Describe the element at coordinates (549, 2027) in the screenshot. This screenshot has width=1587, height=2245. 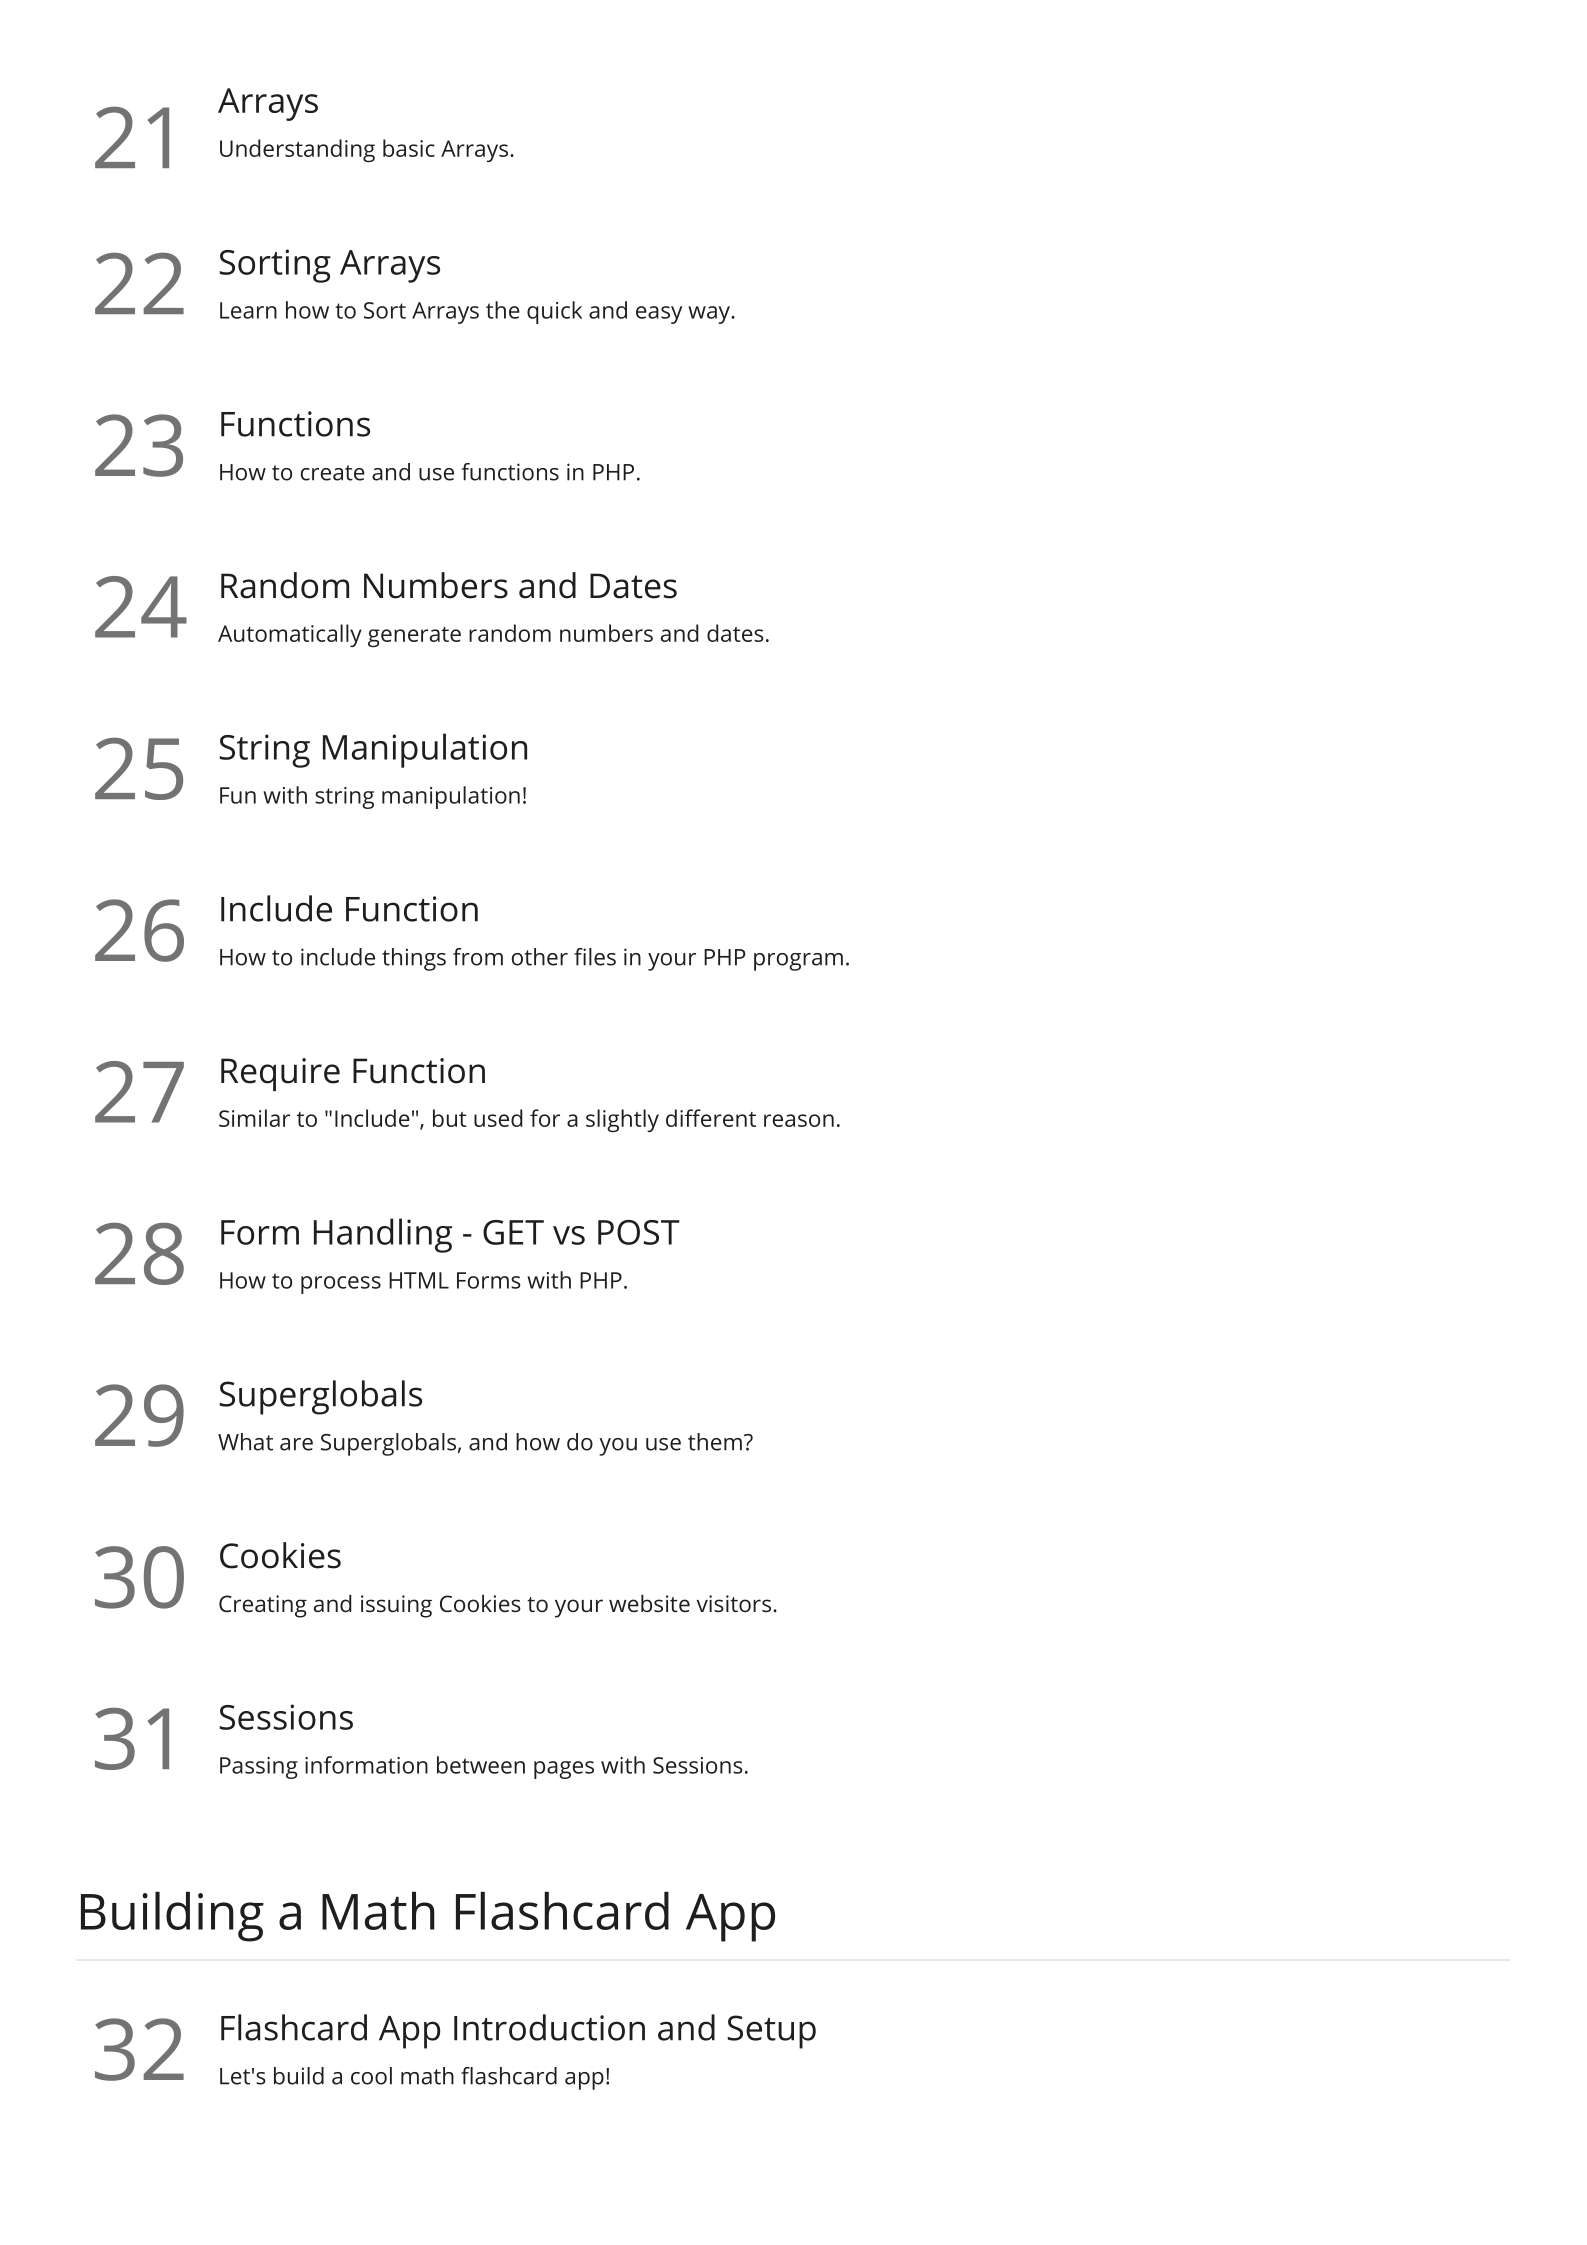
I see `Introduction` at that location.
